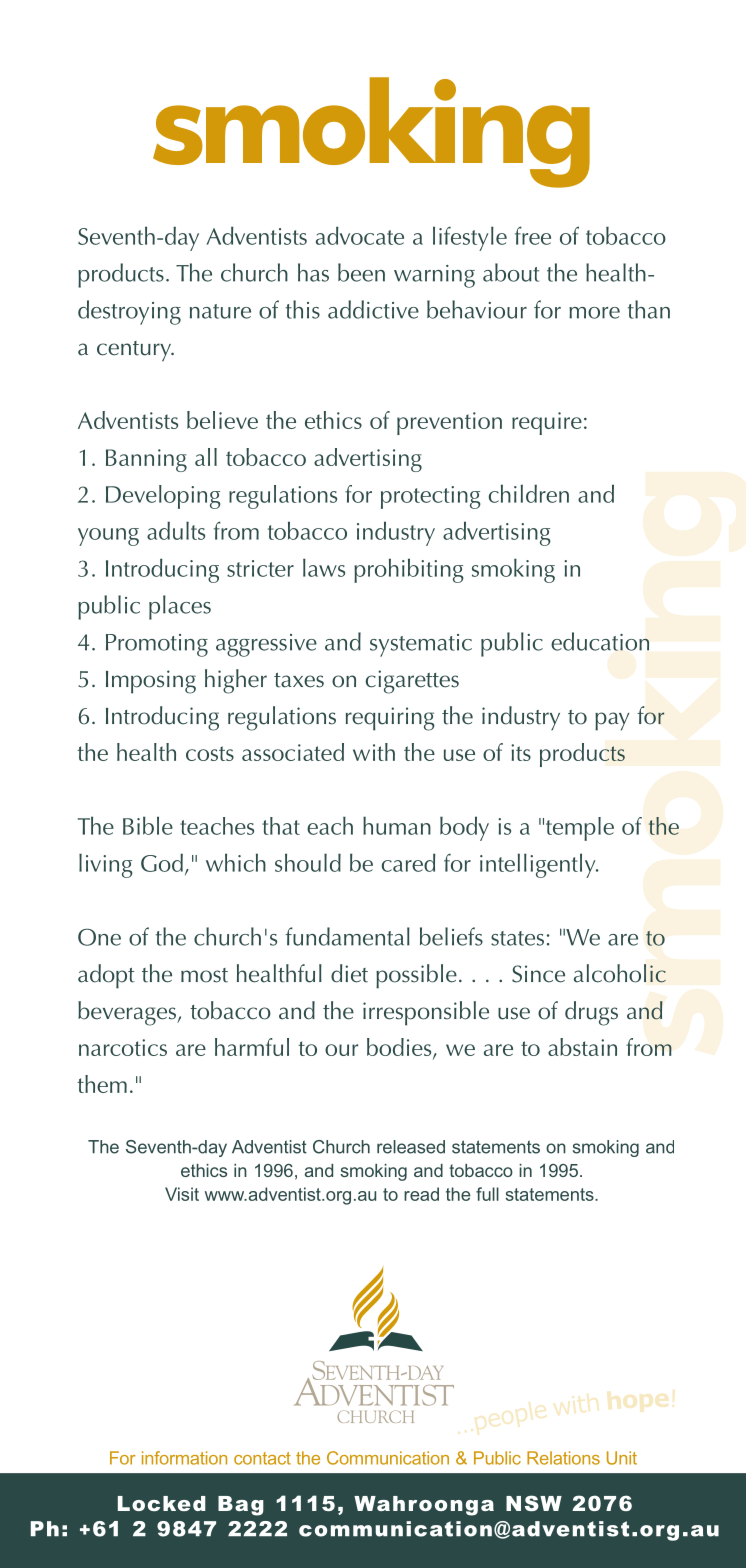 The width and height of the screenshot is (746, 1568). I want to click on bodies, so click(400, 1048).
